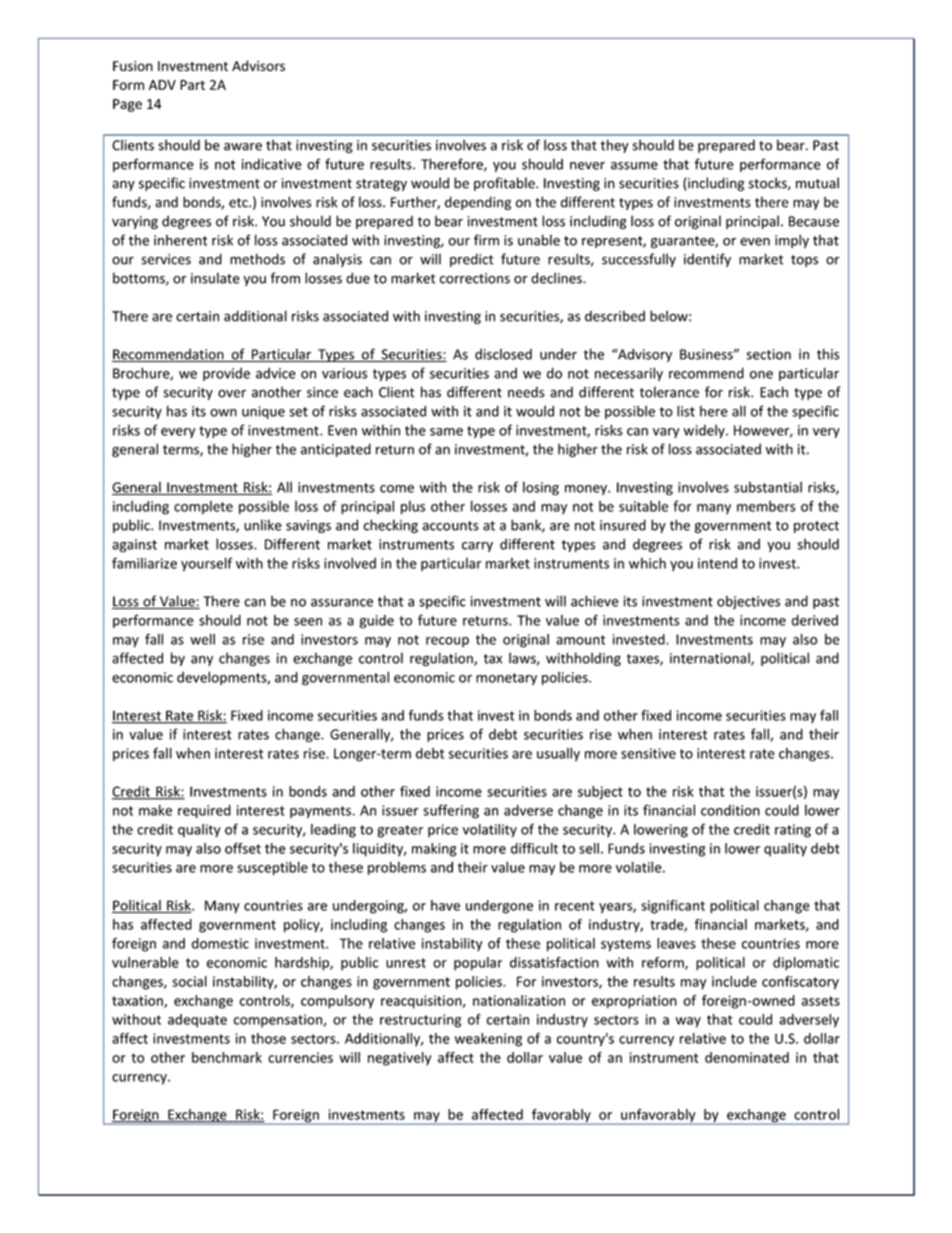  Describe the element at coordinates (711, 659) in the image. I see `international` at that location.
